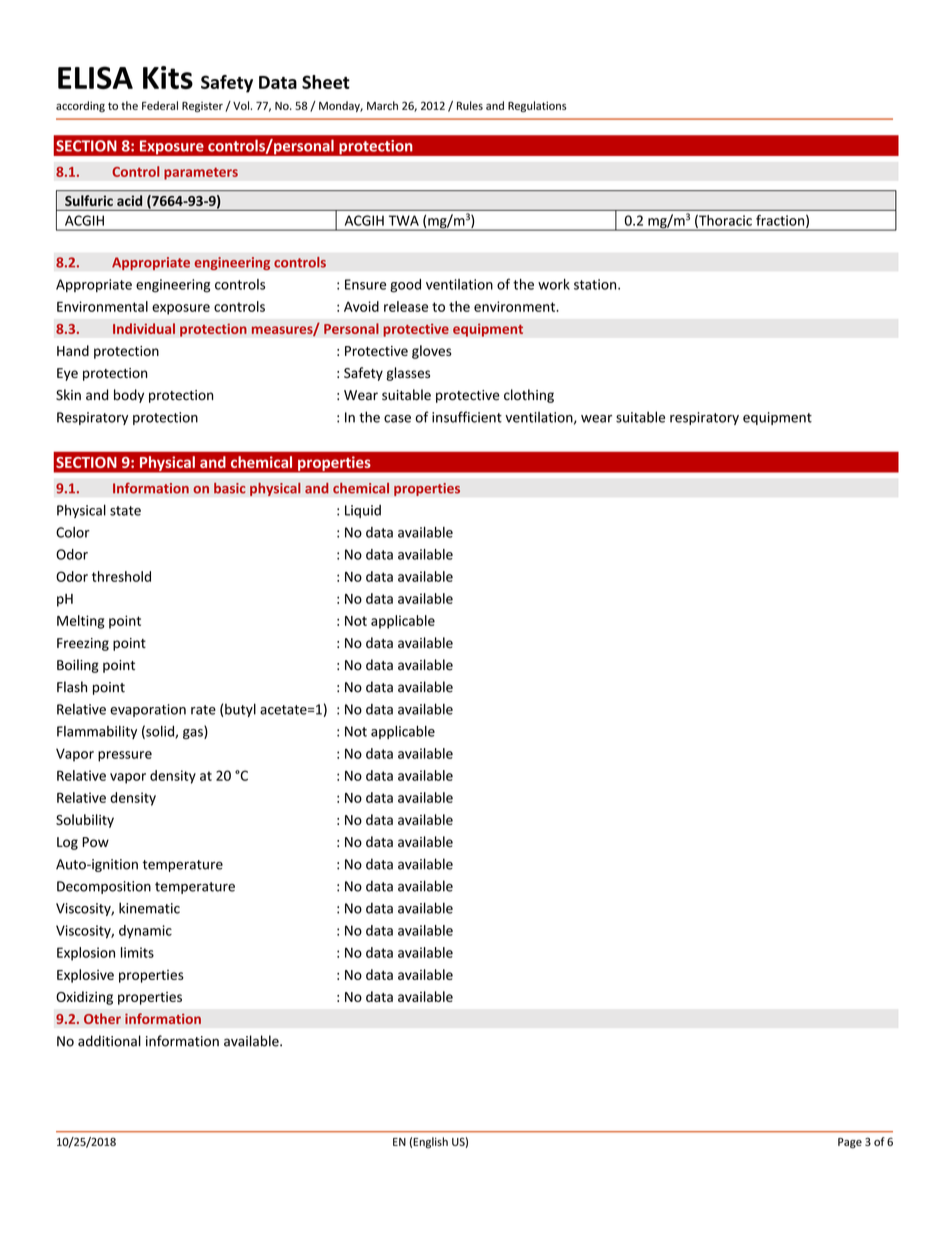  I want to click on Rules, so click(470, 105).
